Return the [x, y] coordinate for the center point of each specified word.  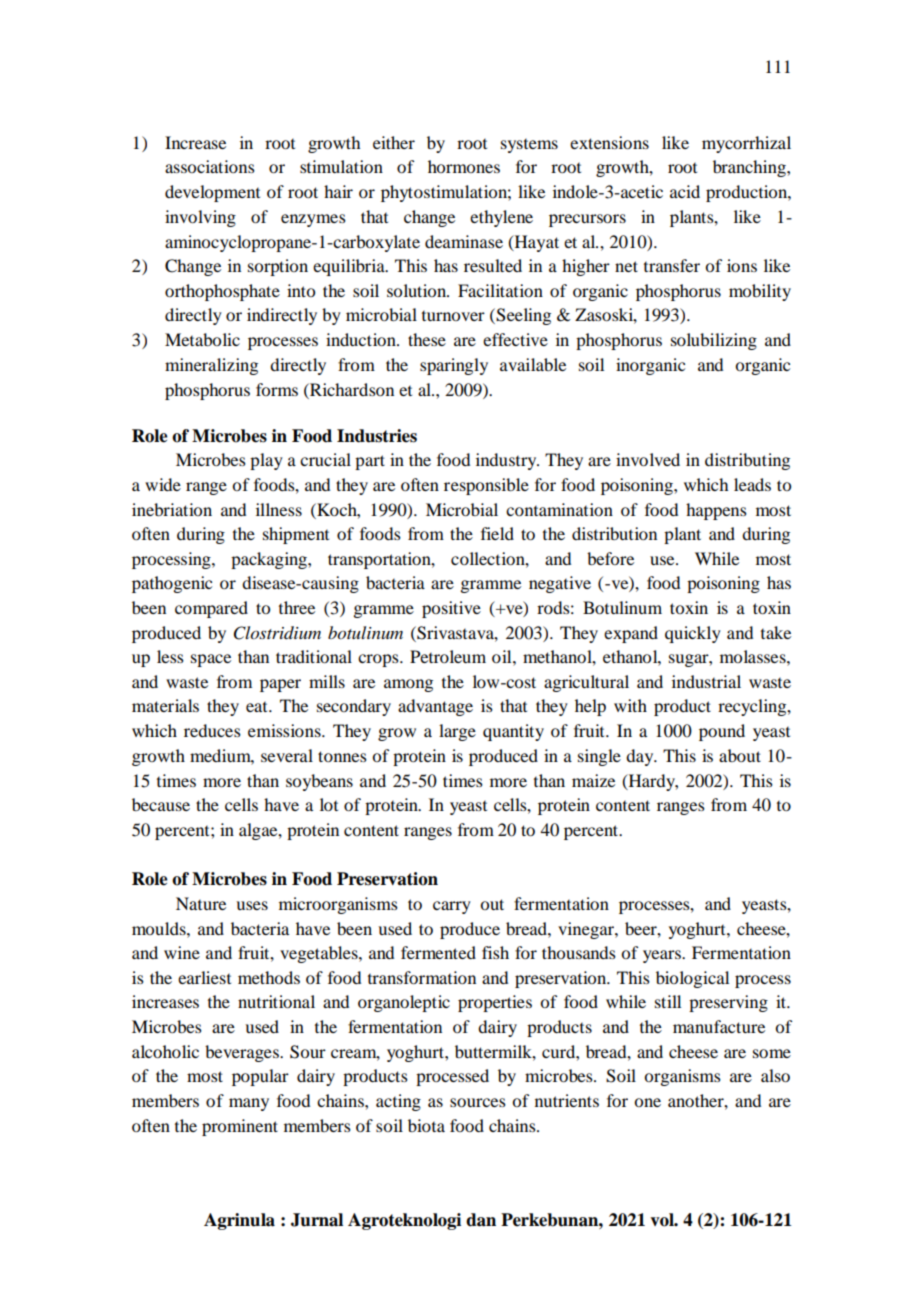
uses [252, 905]
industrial [706, 681]
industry [507, 461]
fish [495, 952]
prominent [240, 1127]
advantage [435, 707]
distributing [747, 461]
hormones [464, 166]
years [663, 956]
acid [685, 191]
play [266, 461]
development [212, 193]
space [211, 660]
